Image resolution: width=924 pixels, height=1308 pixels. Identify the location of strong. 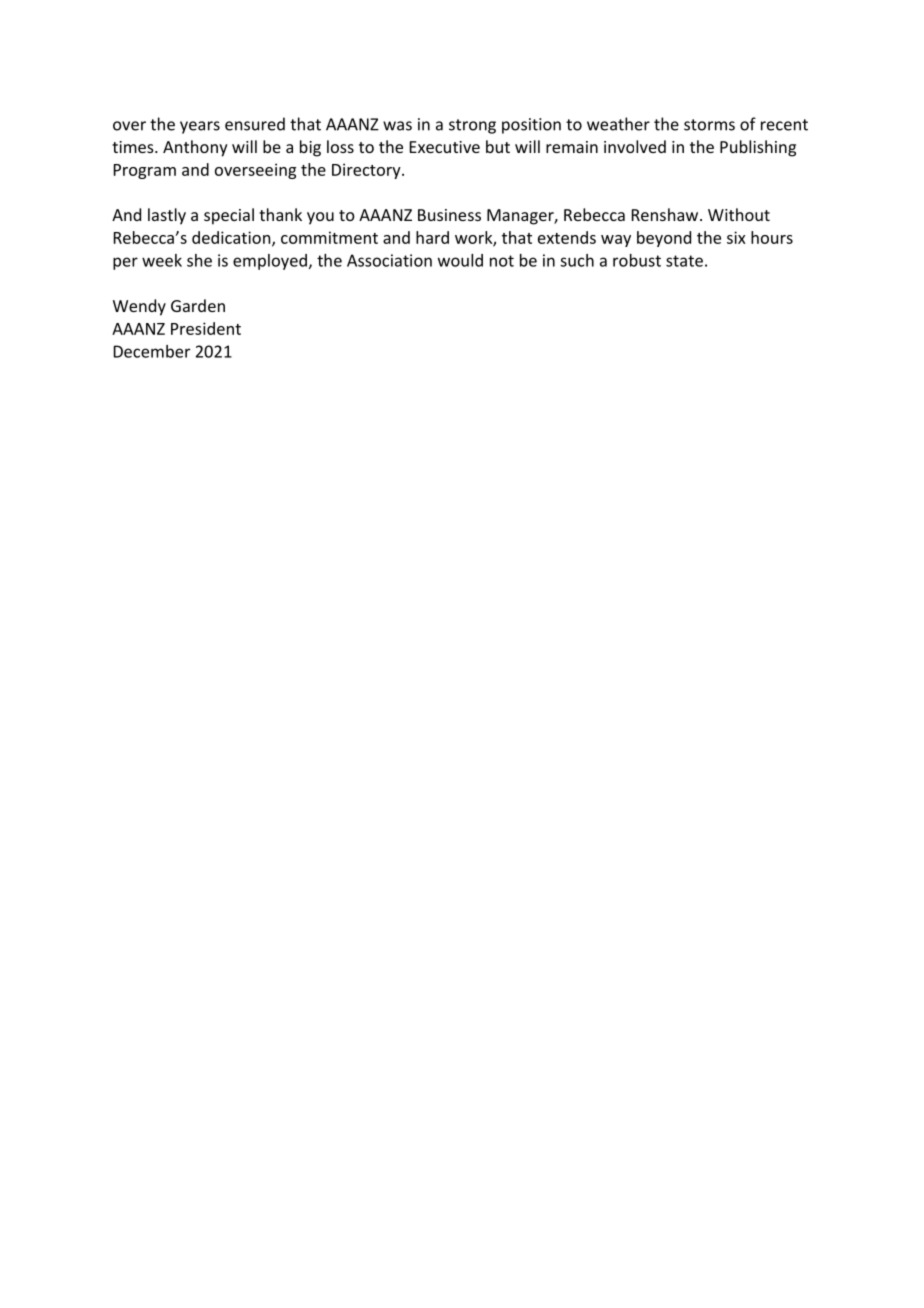
(472, 126).
